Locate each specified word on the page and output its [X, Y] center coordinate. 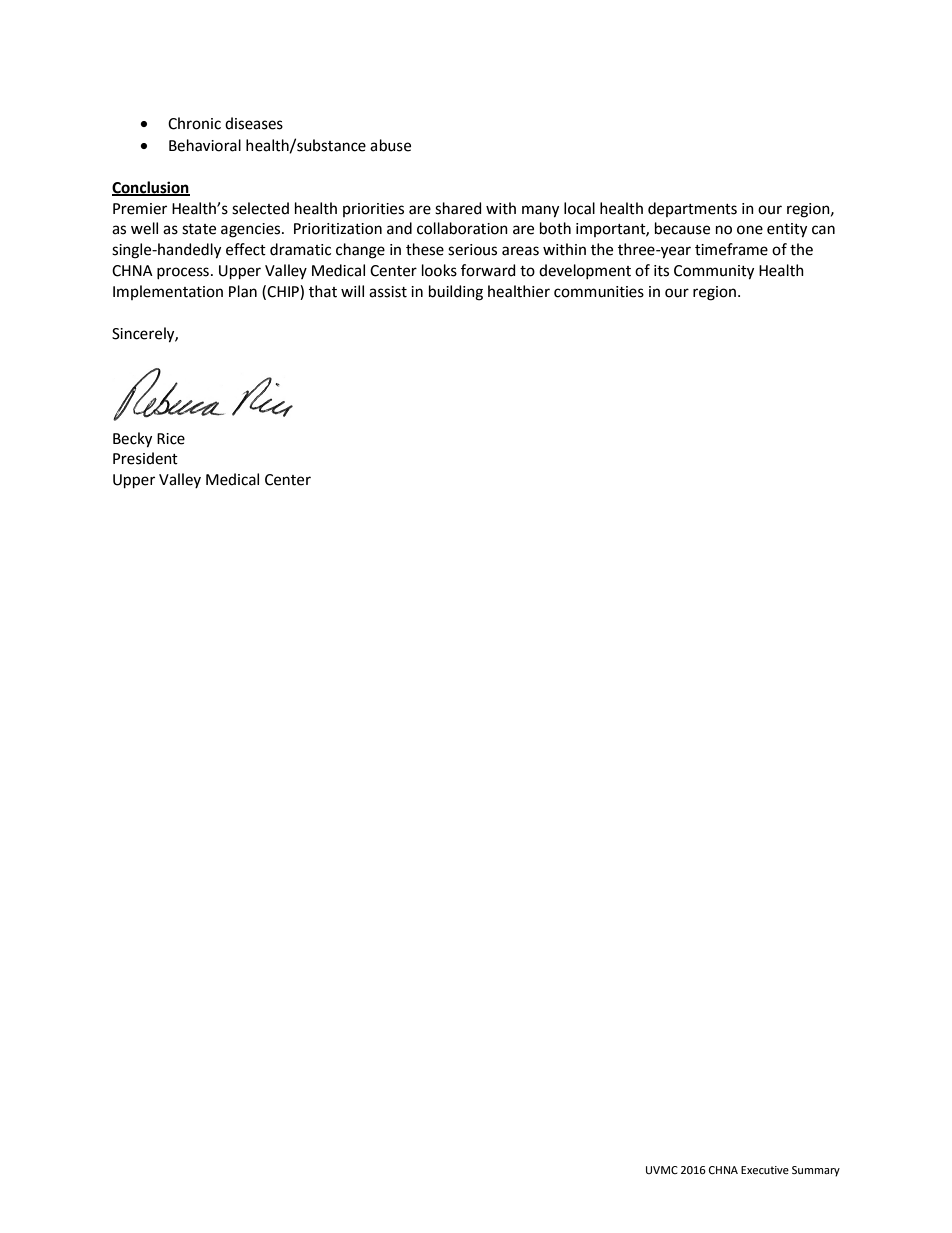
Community [714, 272]
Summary [816, 1171]
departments [692, 209]
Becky [132, 440]
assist [388, 292]
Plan [243, 291]
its [661, 271]
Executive [765, 1170]
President [145, 458]
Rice [171, 439]
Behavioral [205, 145]
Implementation [168, 292]
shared [458, 208]
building [456, 293]
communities [599, 292]
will [352, 291]
